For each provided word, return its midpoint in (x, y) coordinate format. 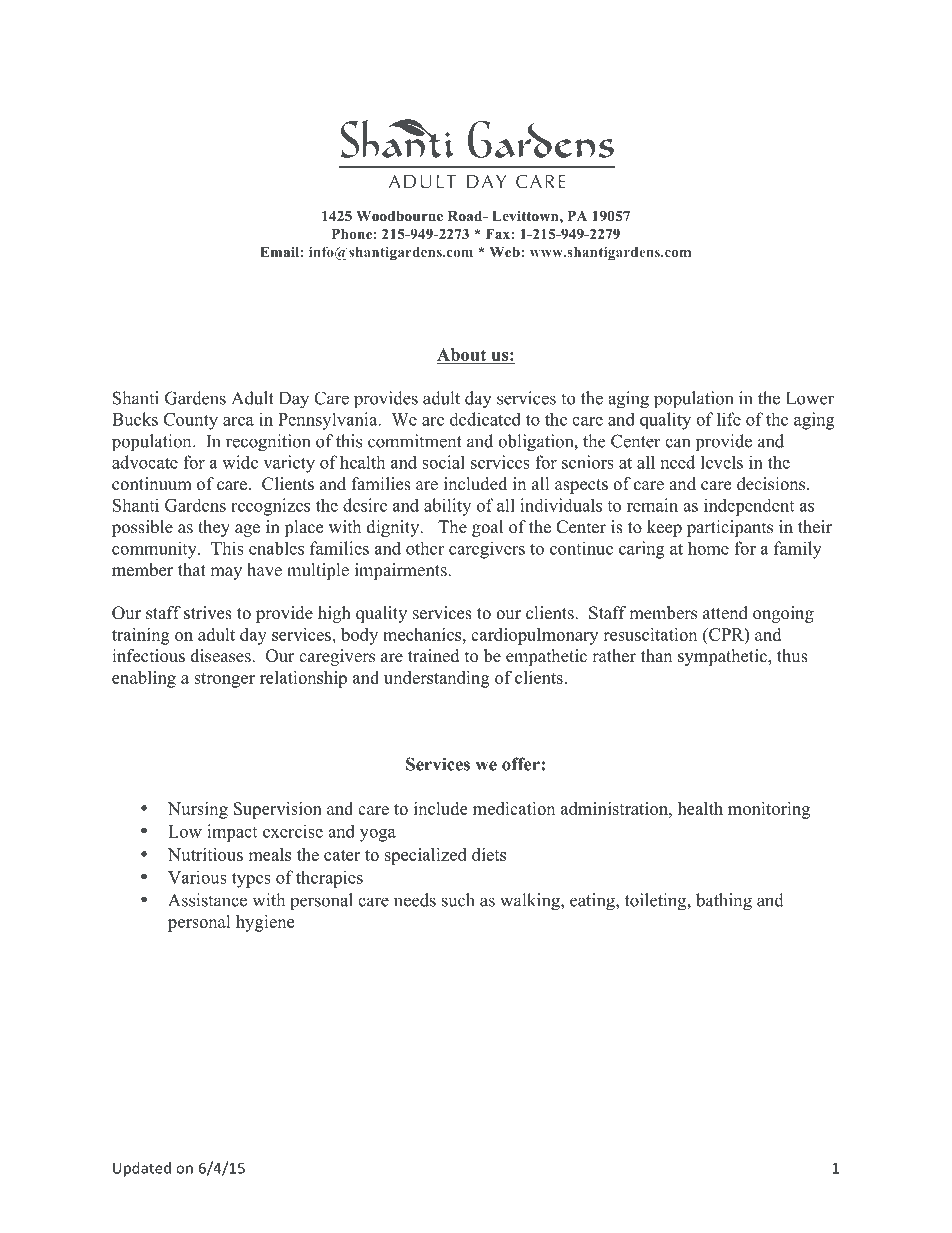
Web (505, 252)
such (458, 900)
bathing (724, 902)
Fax (498, 234)
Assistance (207, 900)
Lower (810, 398)
